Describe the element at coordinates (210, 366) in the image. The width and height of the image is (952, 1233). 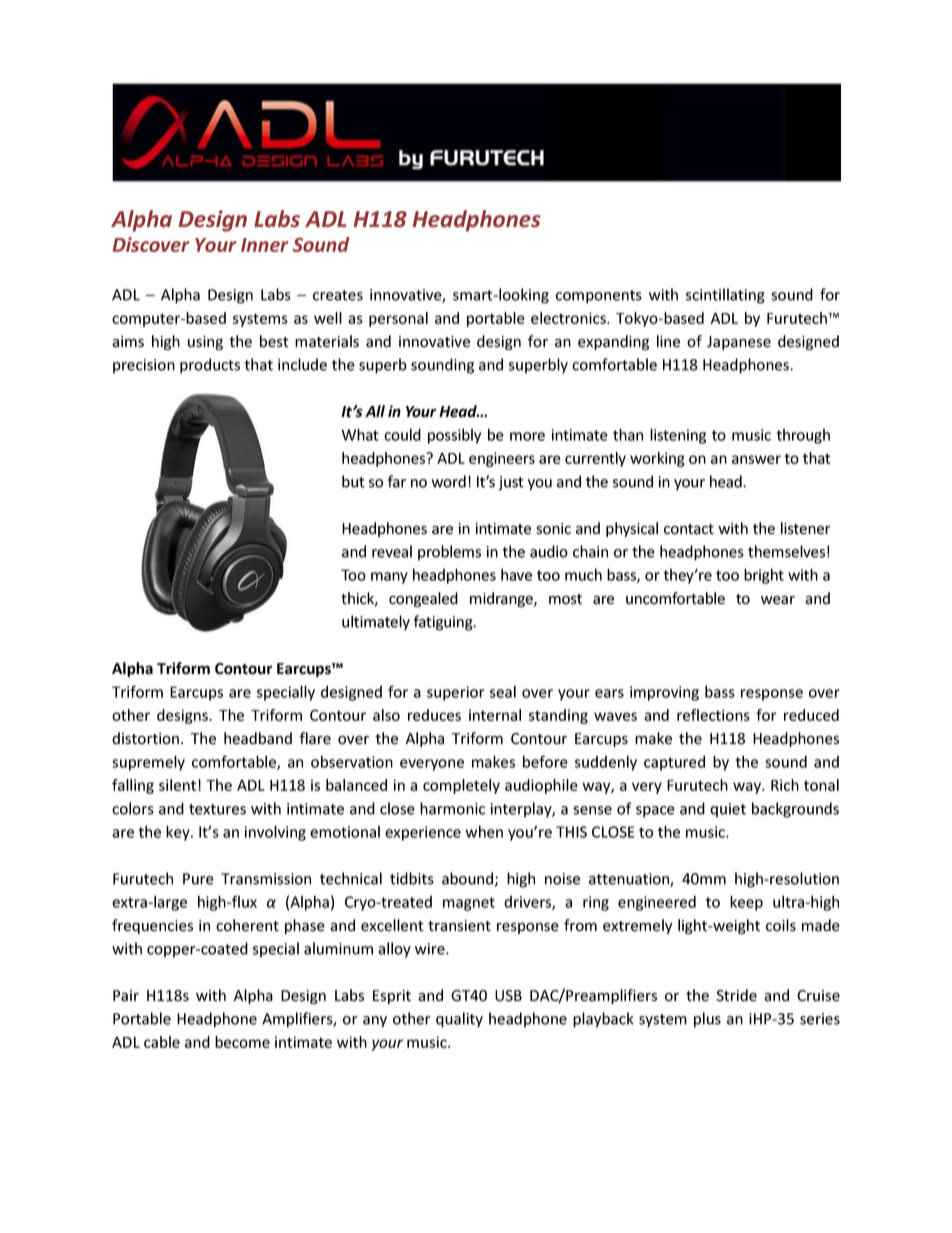
I see `products` at that location.
